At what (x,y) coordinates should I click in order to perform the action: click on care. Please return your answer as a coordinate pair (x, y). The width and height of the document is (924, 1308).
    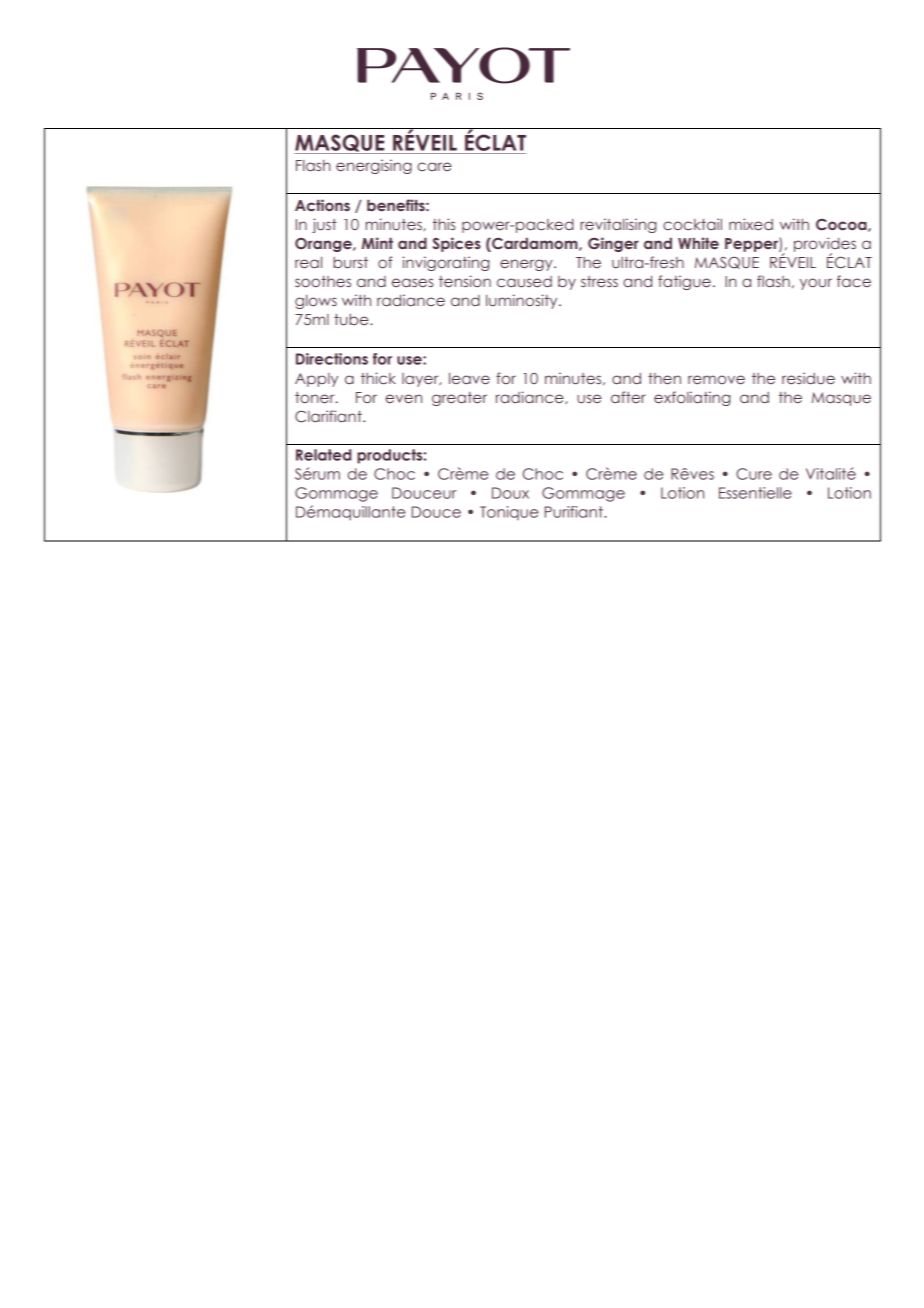
    Looking at the image, I should click on (434, 166).
